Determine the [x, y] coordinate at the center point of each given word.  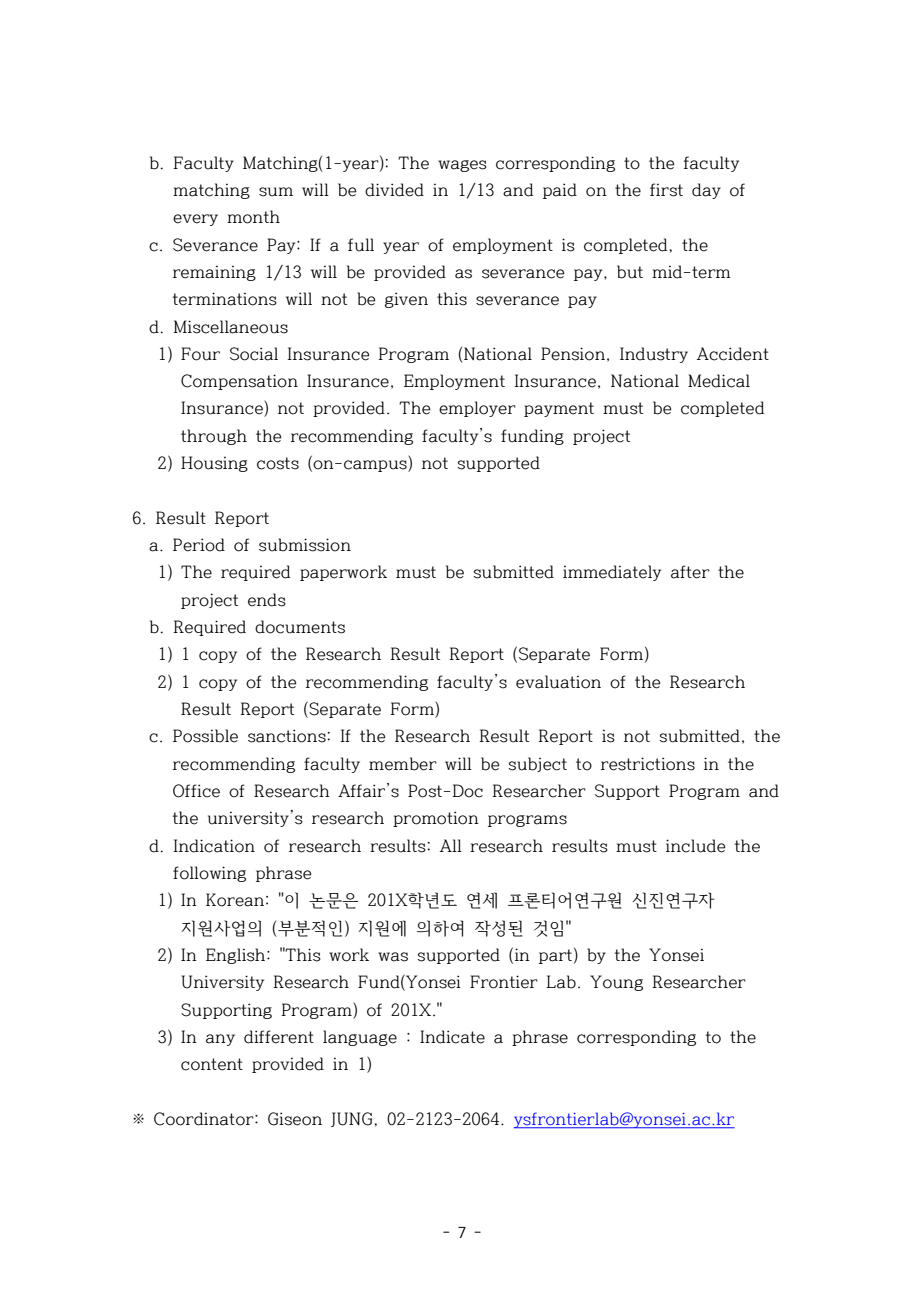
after [690, 572]
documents [300, 627]
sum [276, 192]
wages [462, 166]
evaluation [558, 682]
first [666, 190]
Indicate [452, 1037]
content [212, 1064]
